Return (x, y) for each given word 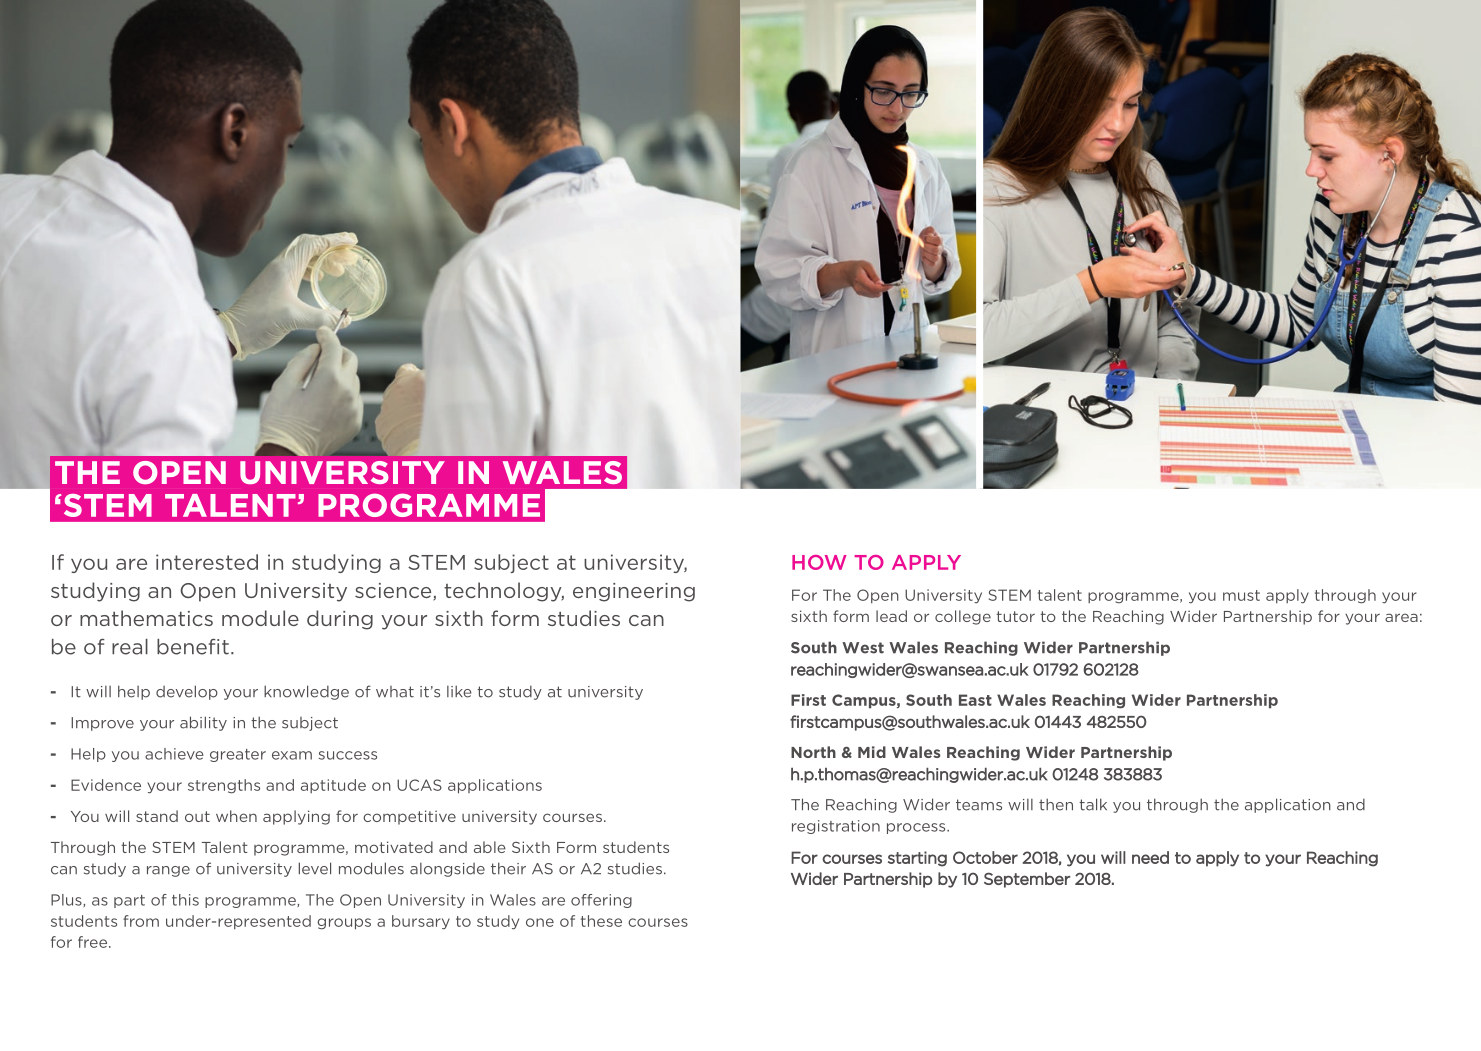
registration (836, 827)
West (863, 648)
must (1241, 595)
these (601, 921)
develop (187, 692)
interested (207, 562)
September (1027, 880)
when (236, 816)
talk (1093, 804)
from (141, 921)
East (975, 700)
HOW (819, 562)
